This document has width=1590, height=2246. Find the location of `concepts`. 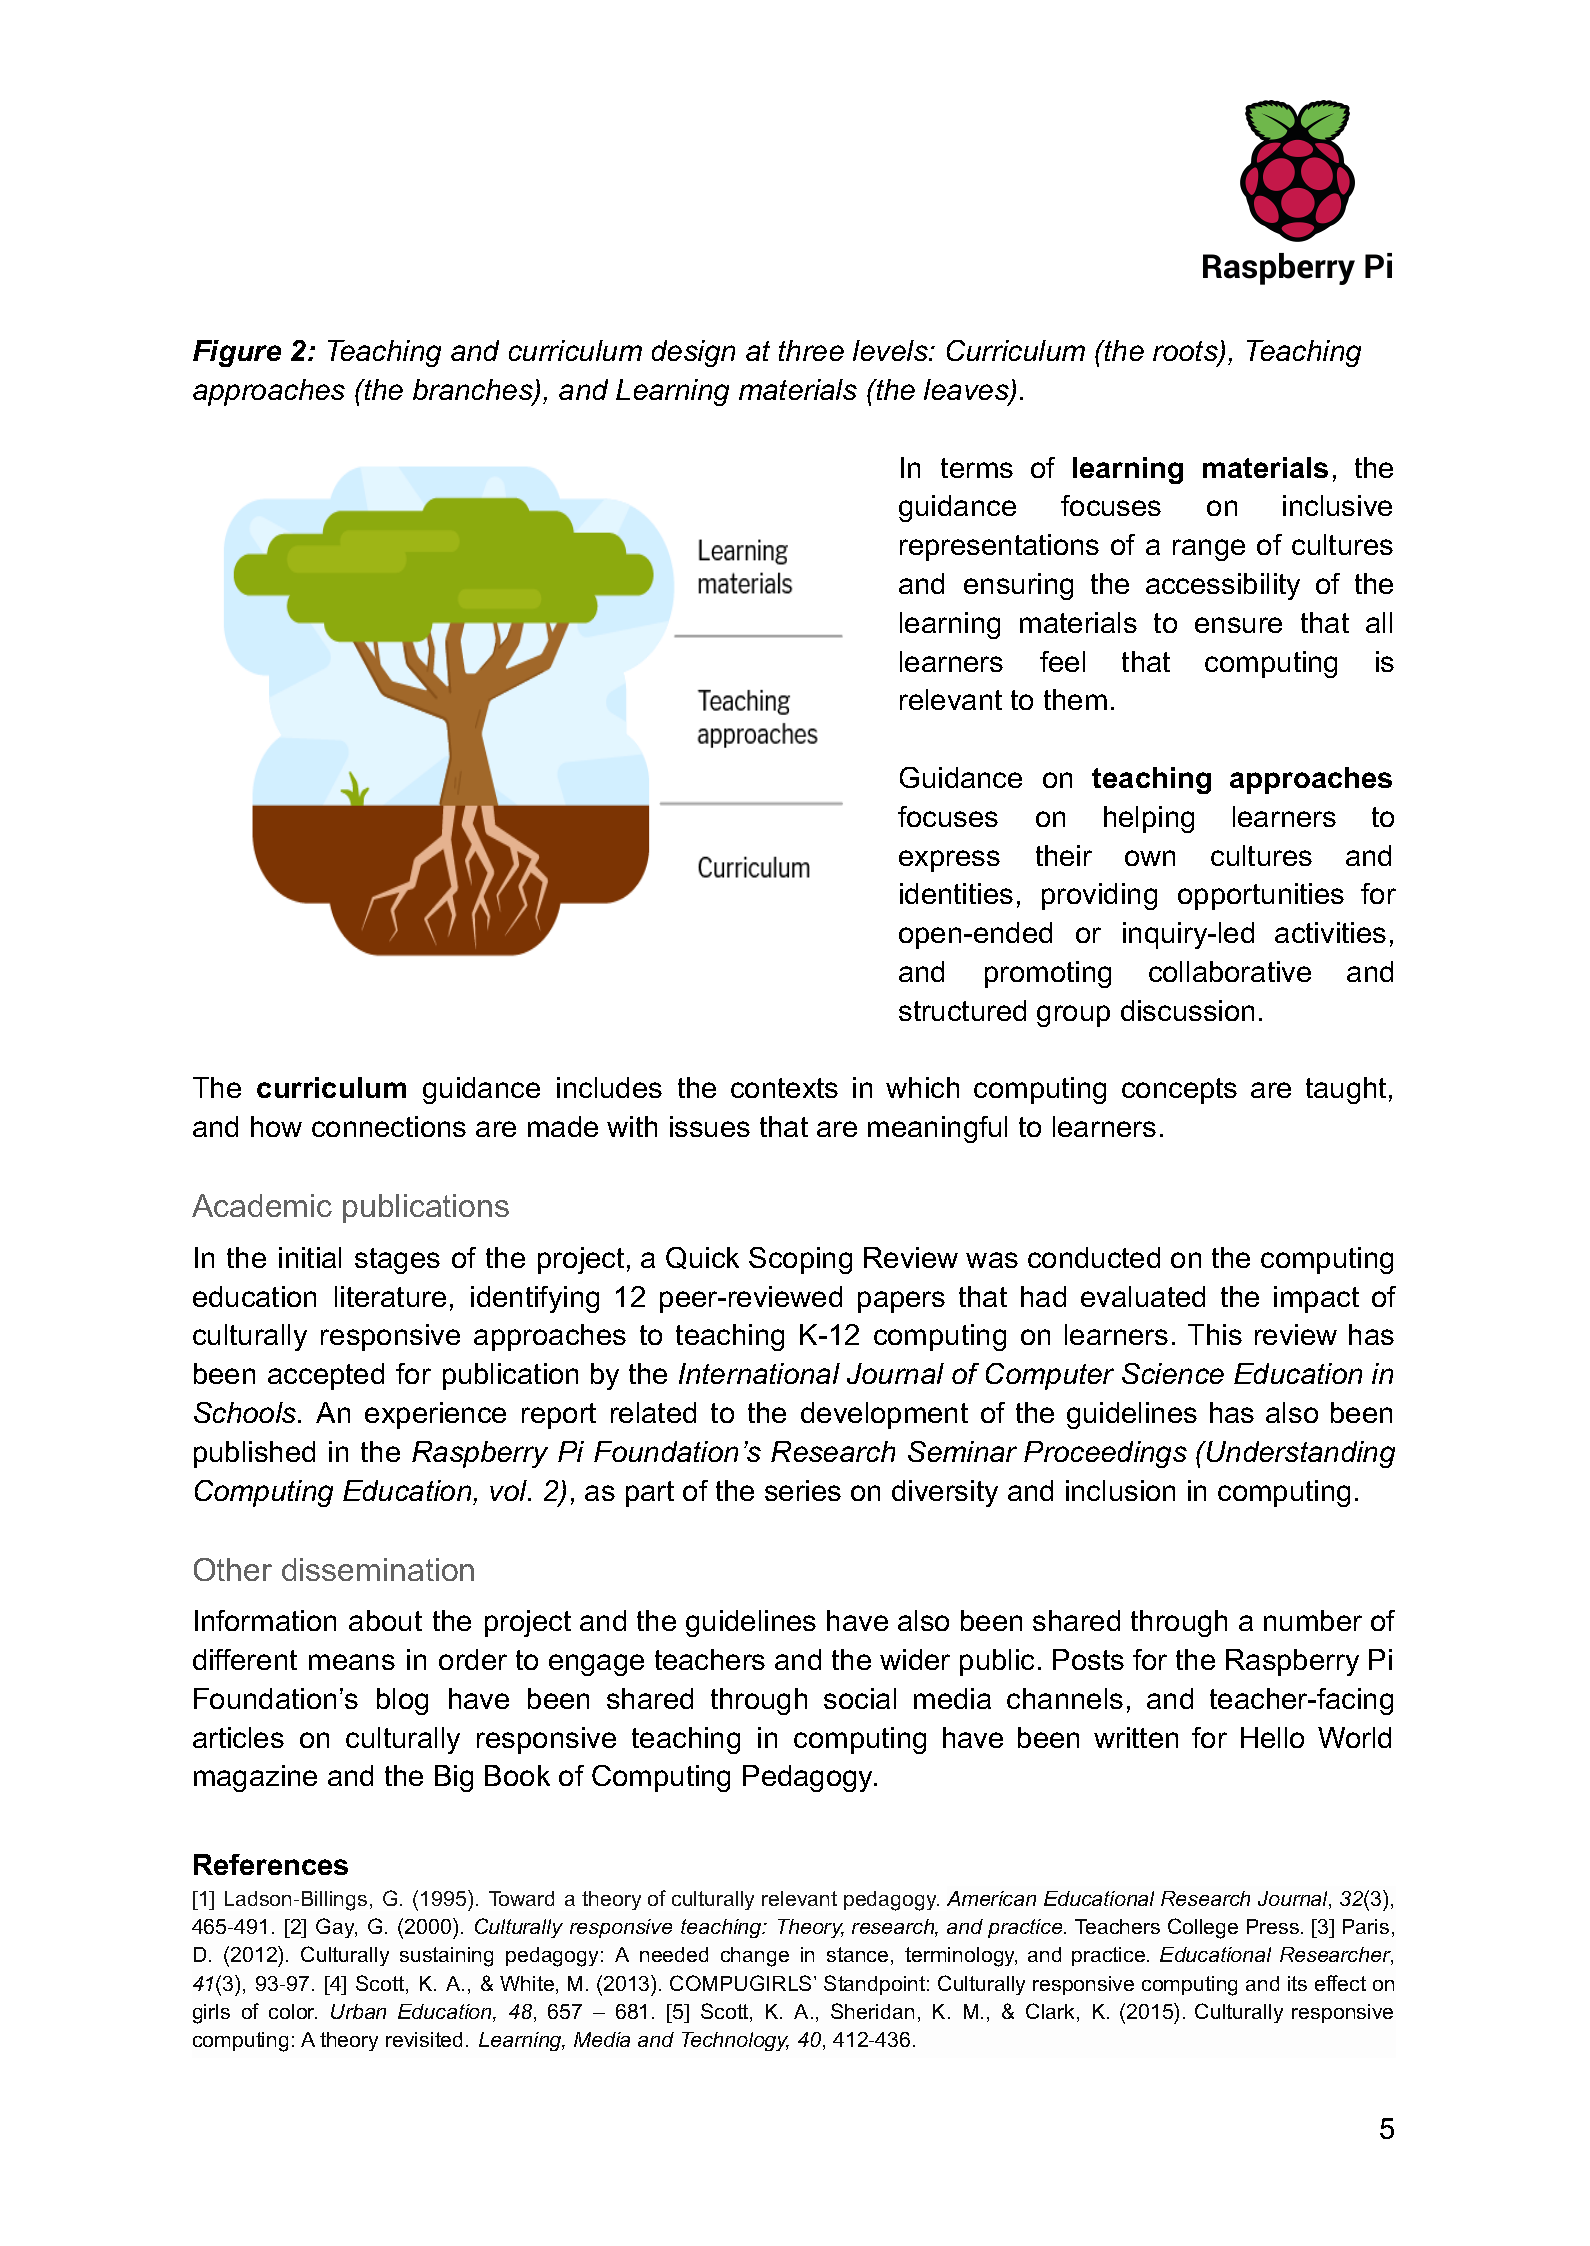

concepts is located at coordinates (1179, 1091).
